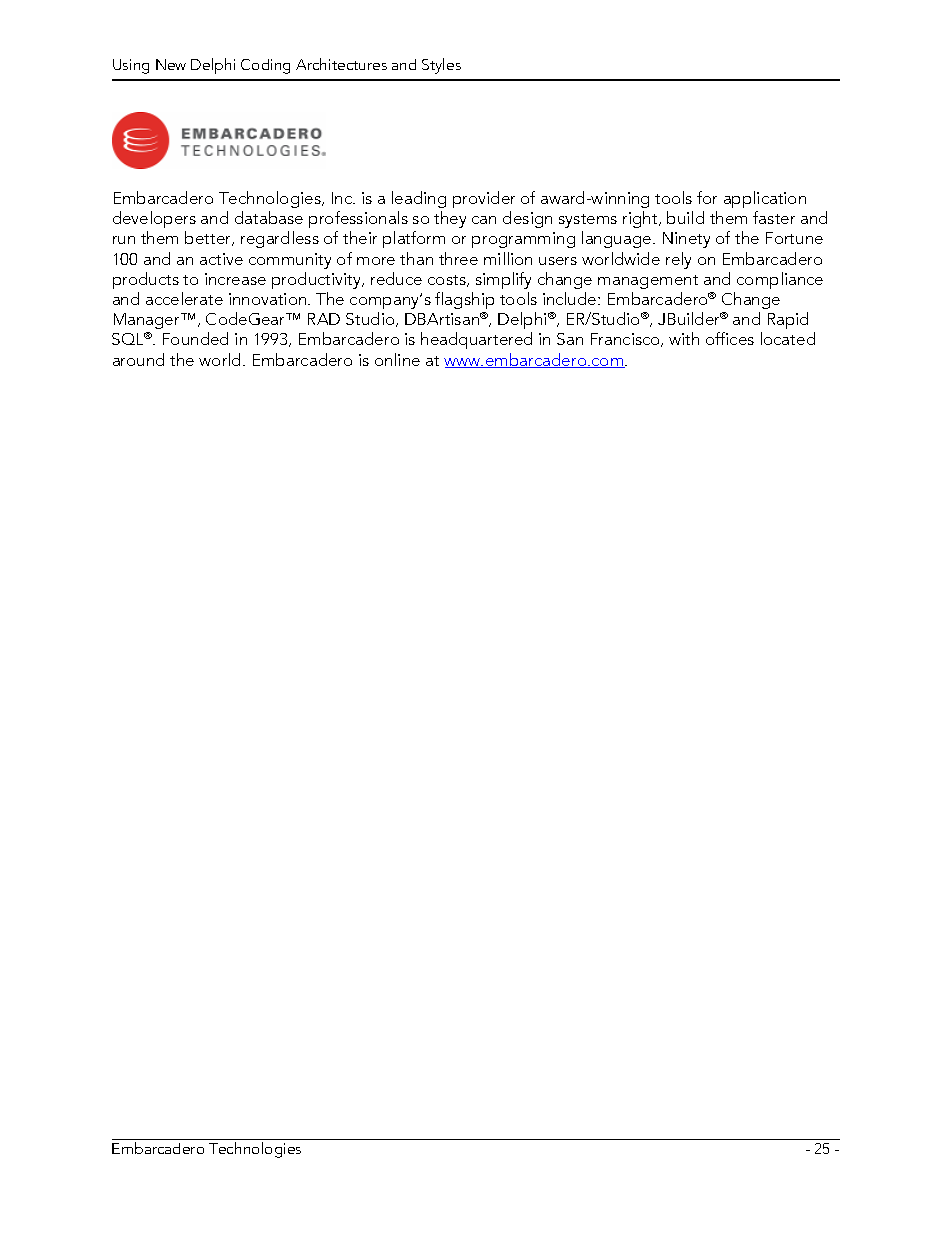  What do you see at coordinates (154, 219) in the document?
I see `developers` at bounding box center [154, 219].
